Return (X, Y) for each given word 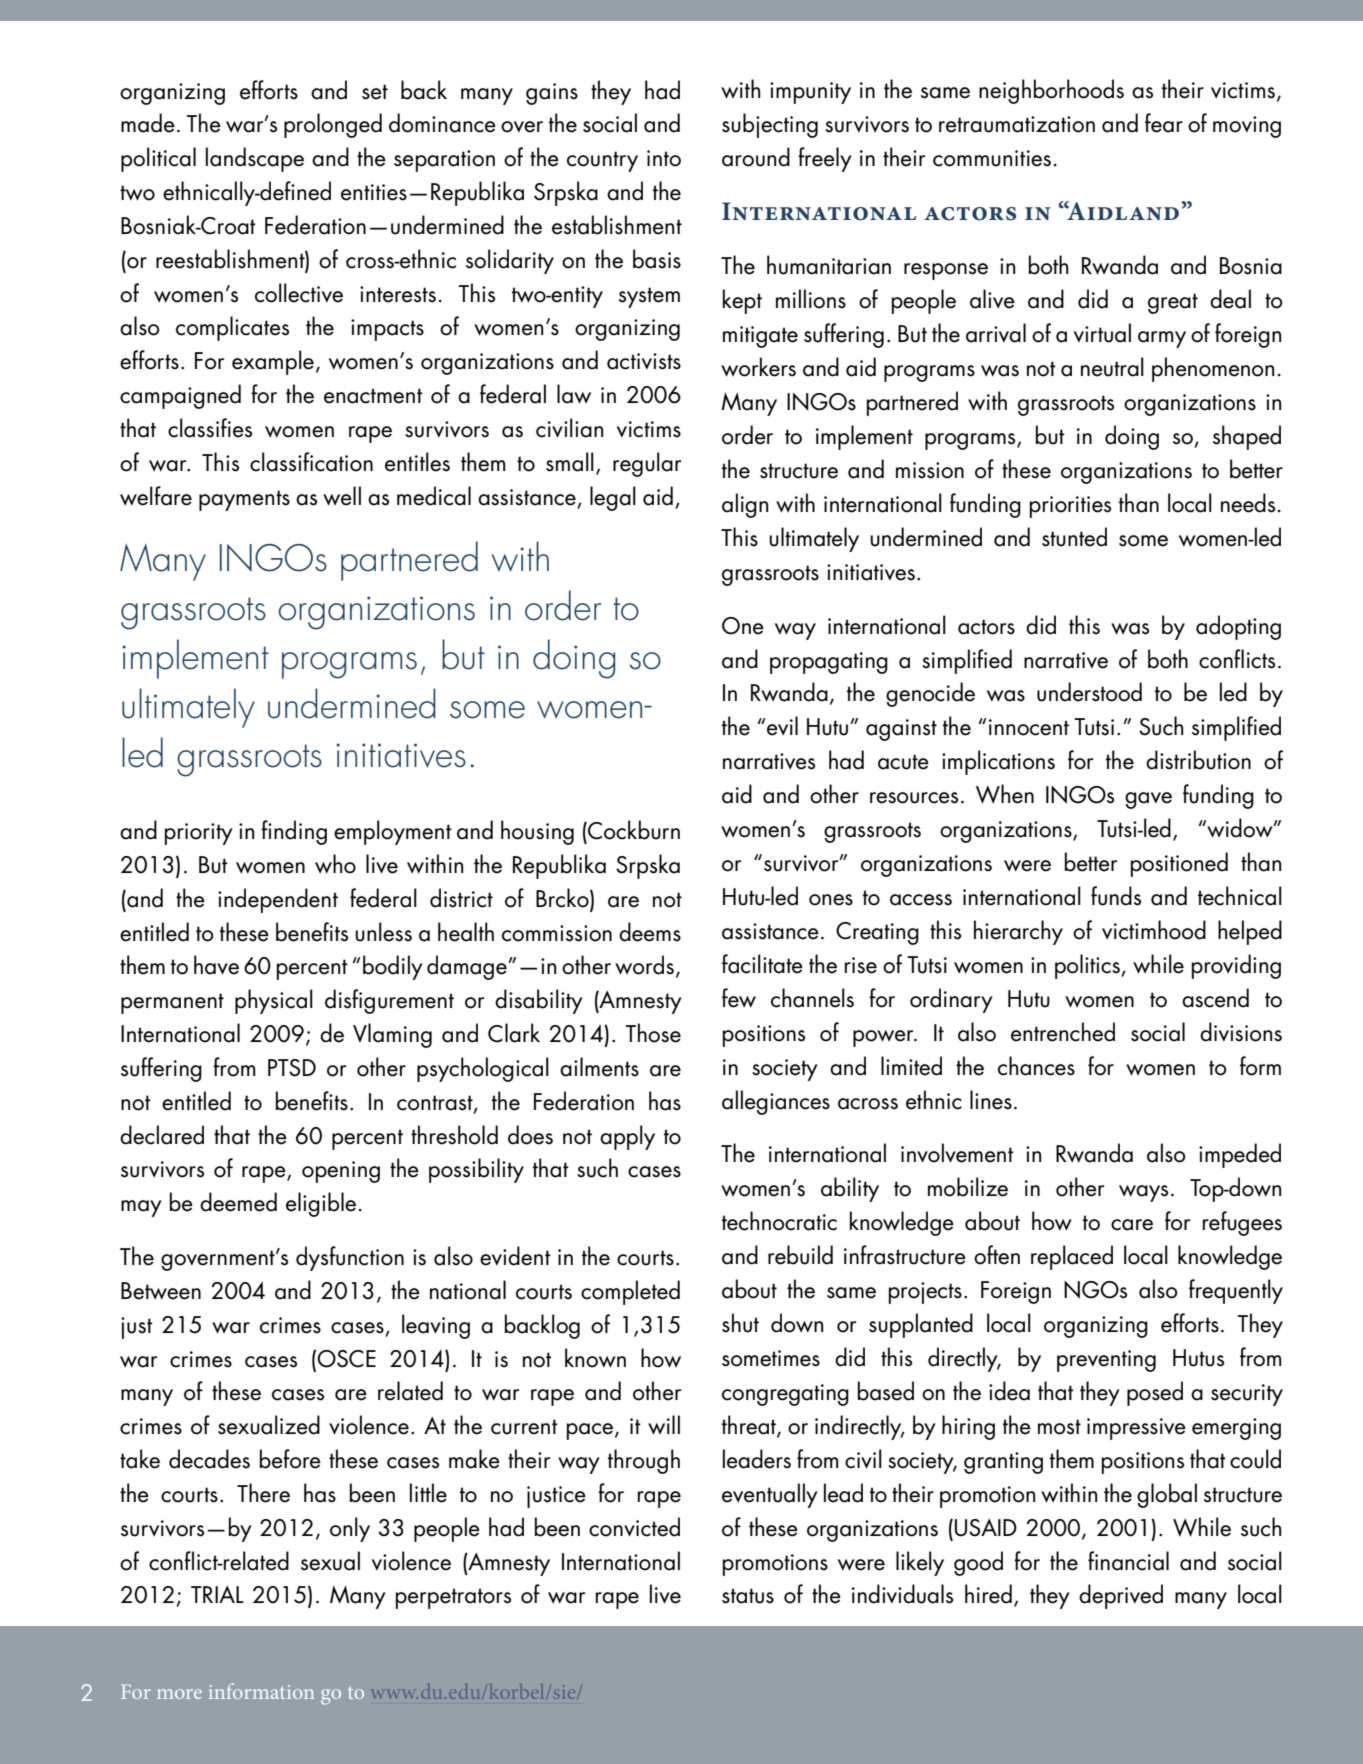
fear (1164, 123)
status (748, 1596)
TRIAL (217, 1594)
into (664, 158)
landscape (255, 159)
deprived (1121, 1596)
